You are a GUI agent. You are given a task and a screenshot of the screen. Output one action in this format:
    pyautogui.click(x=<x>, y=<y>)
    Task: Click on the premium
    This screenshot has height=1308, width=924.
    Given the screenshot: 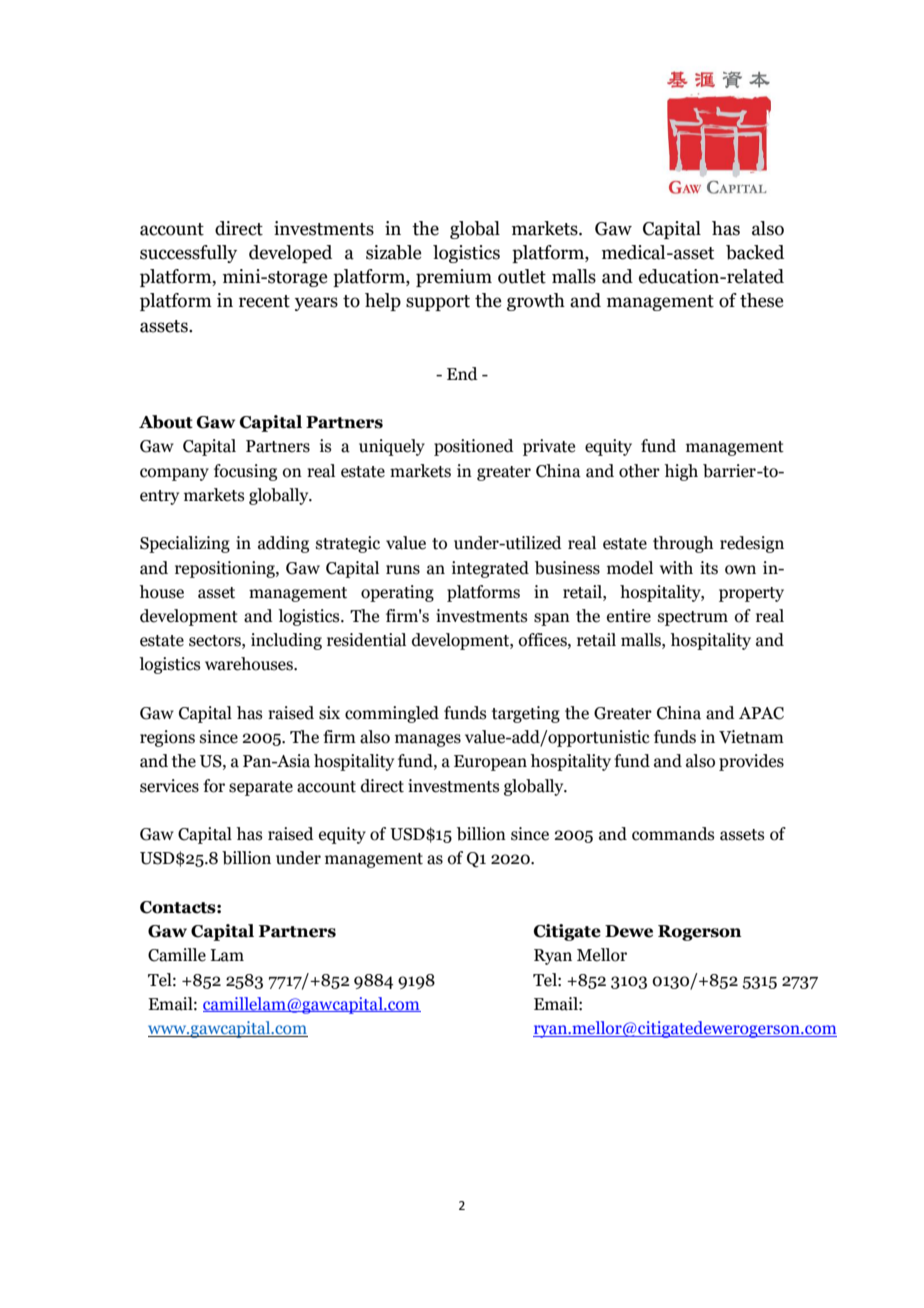 What is the action you would take?
    pyautogui.click(x=454, y=278)
